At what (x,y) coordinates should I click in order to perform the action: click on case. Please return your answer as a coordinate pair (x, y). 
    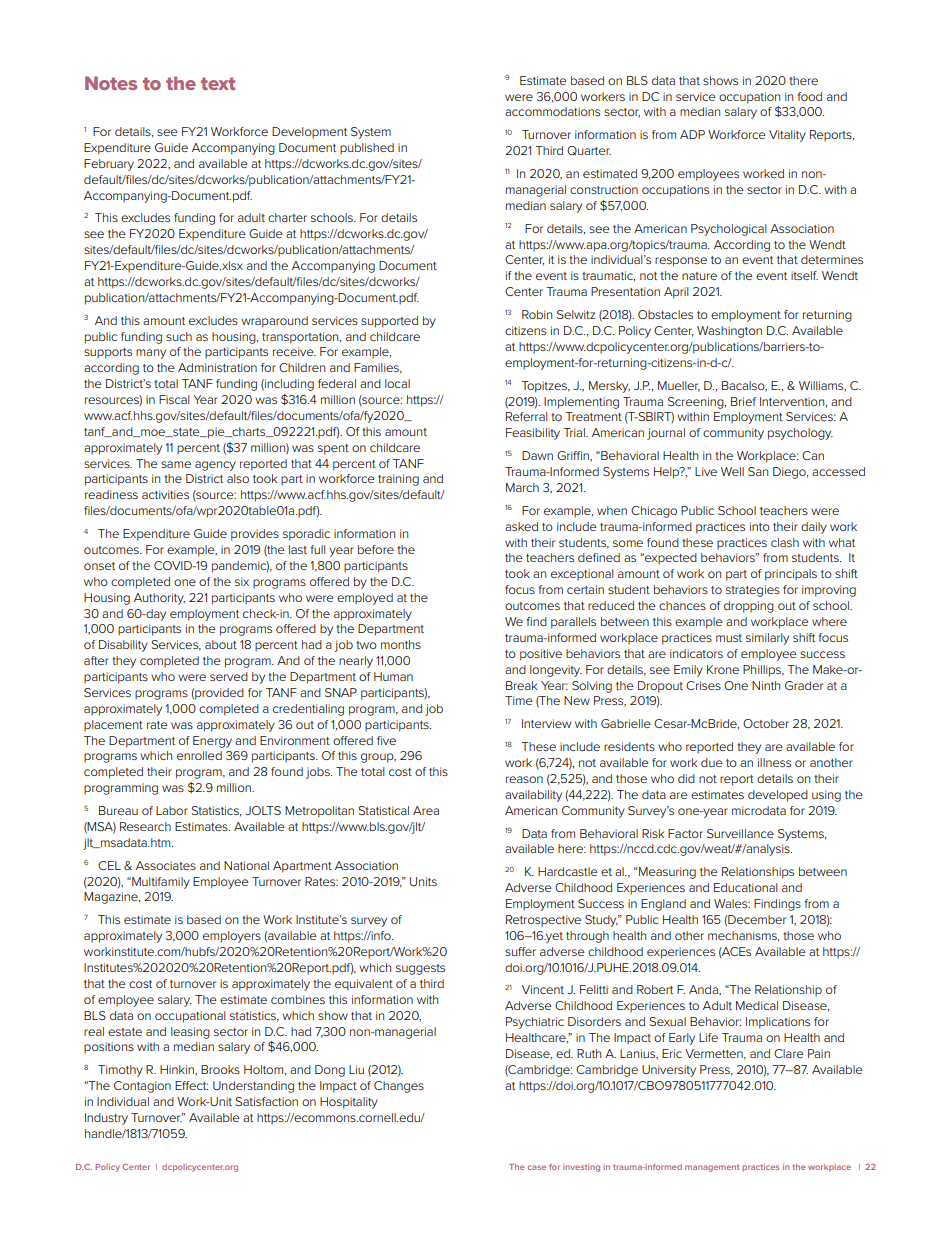
    Looking at the image, I should click on (537, 1167).
